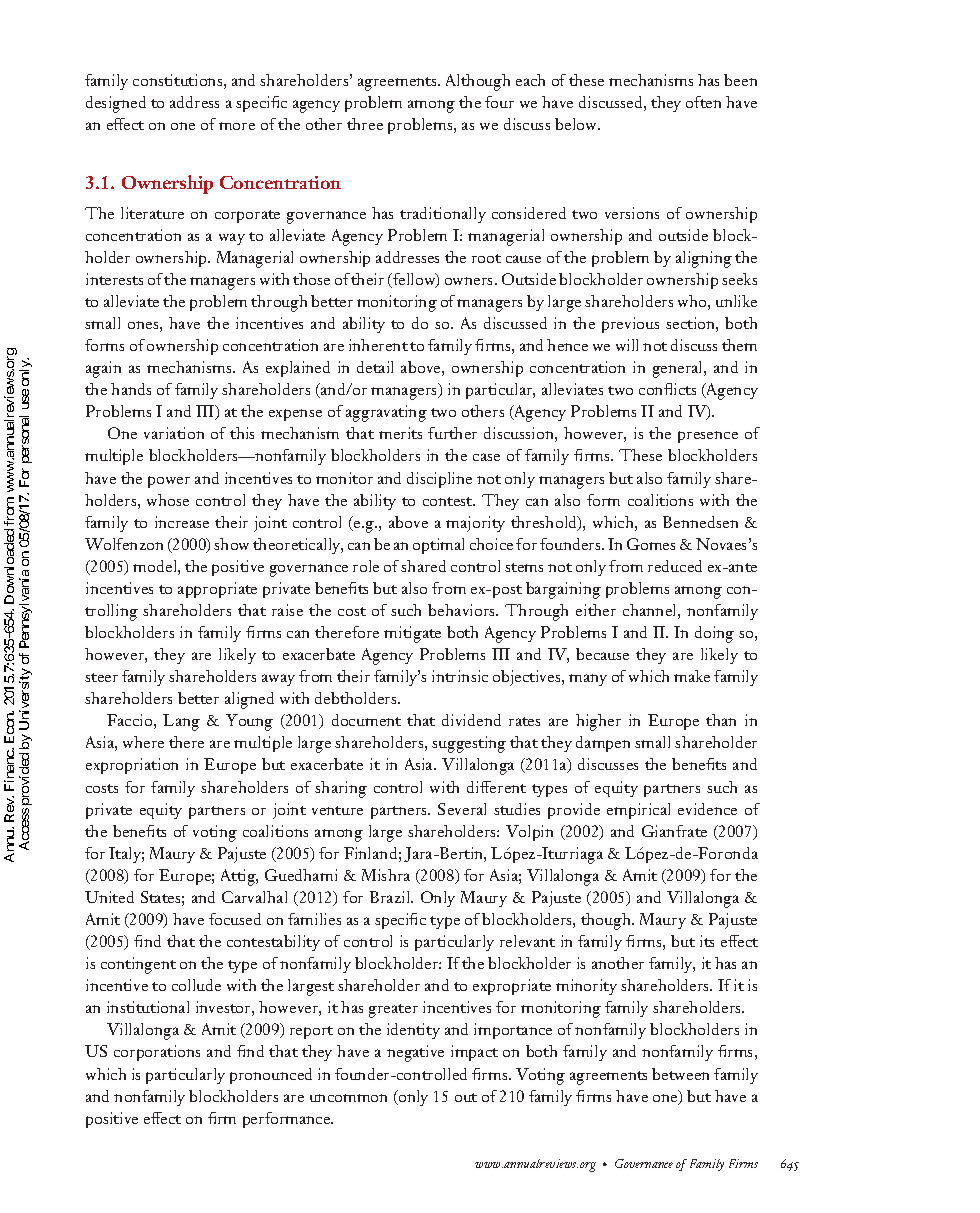 Image resolution: width=980 pixels, height=1213 pixels. What do you see at coordinates (463, 610) in the screenshot?
I see `behaviors` at bounding box center [463, 610].
